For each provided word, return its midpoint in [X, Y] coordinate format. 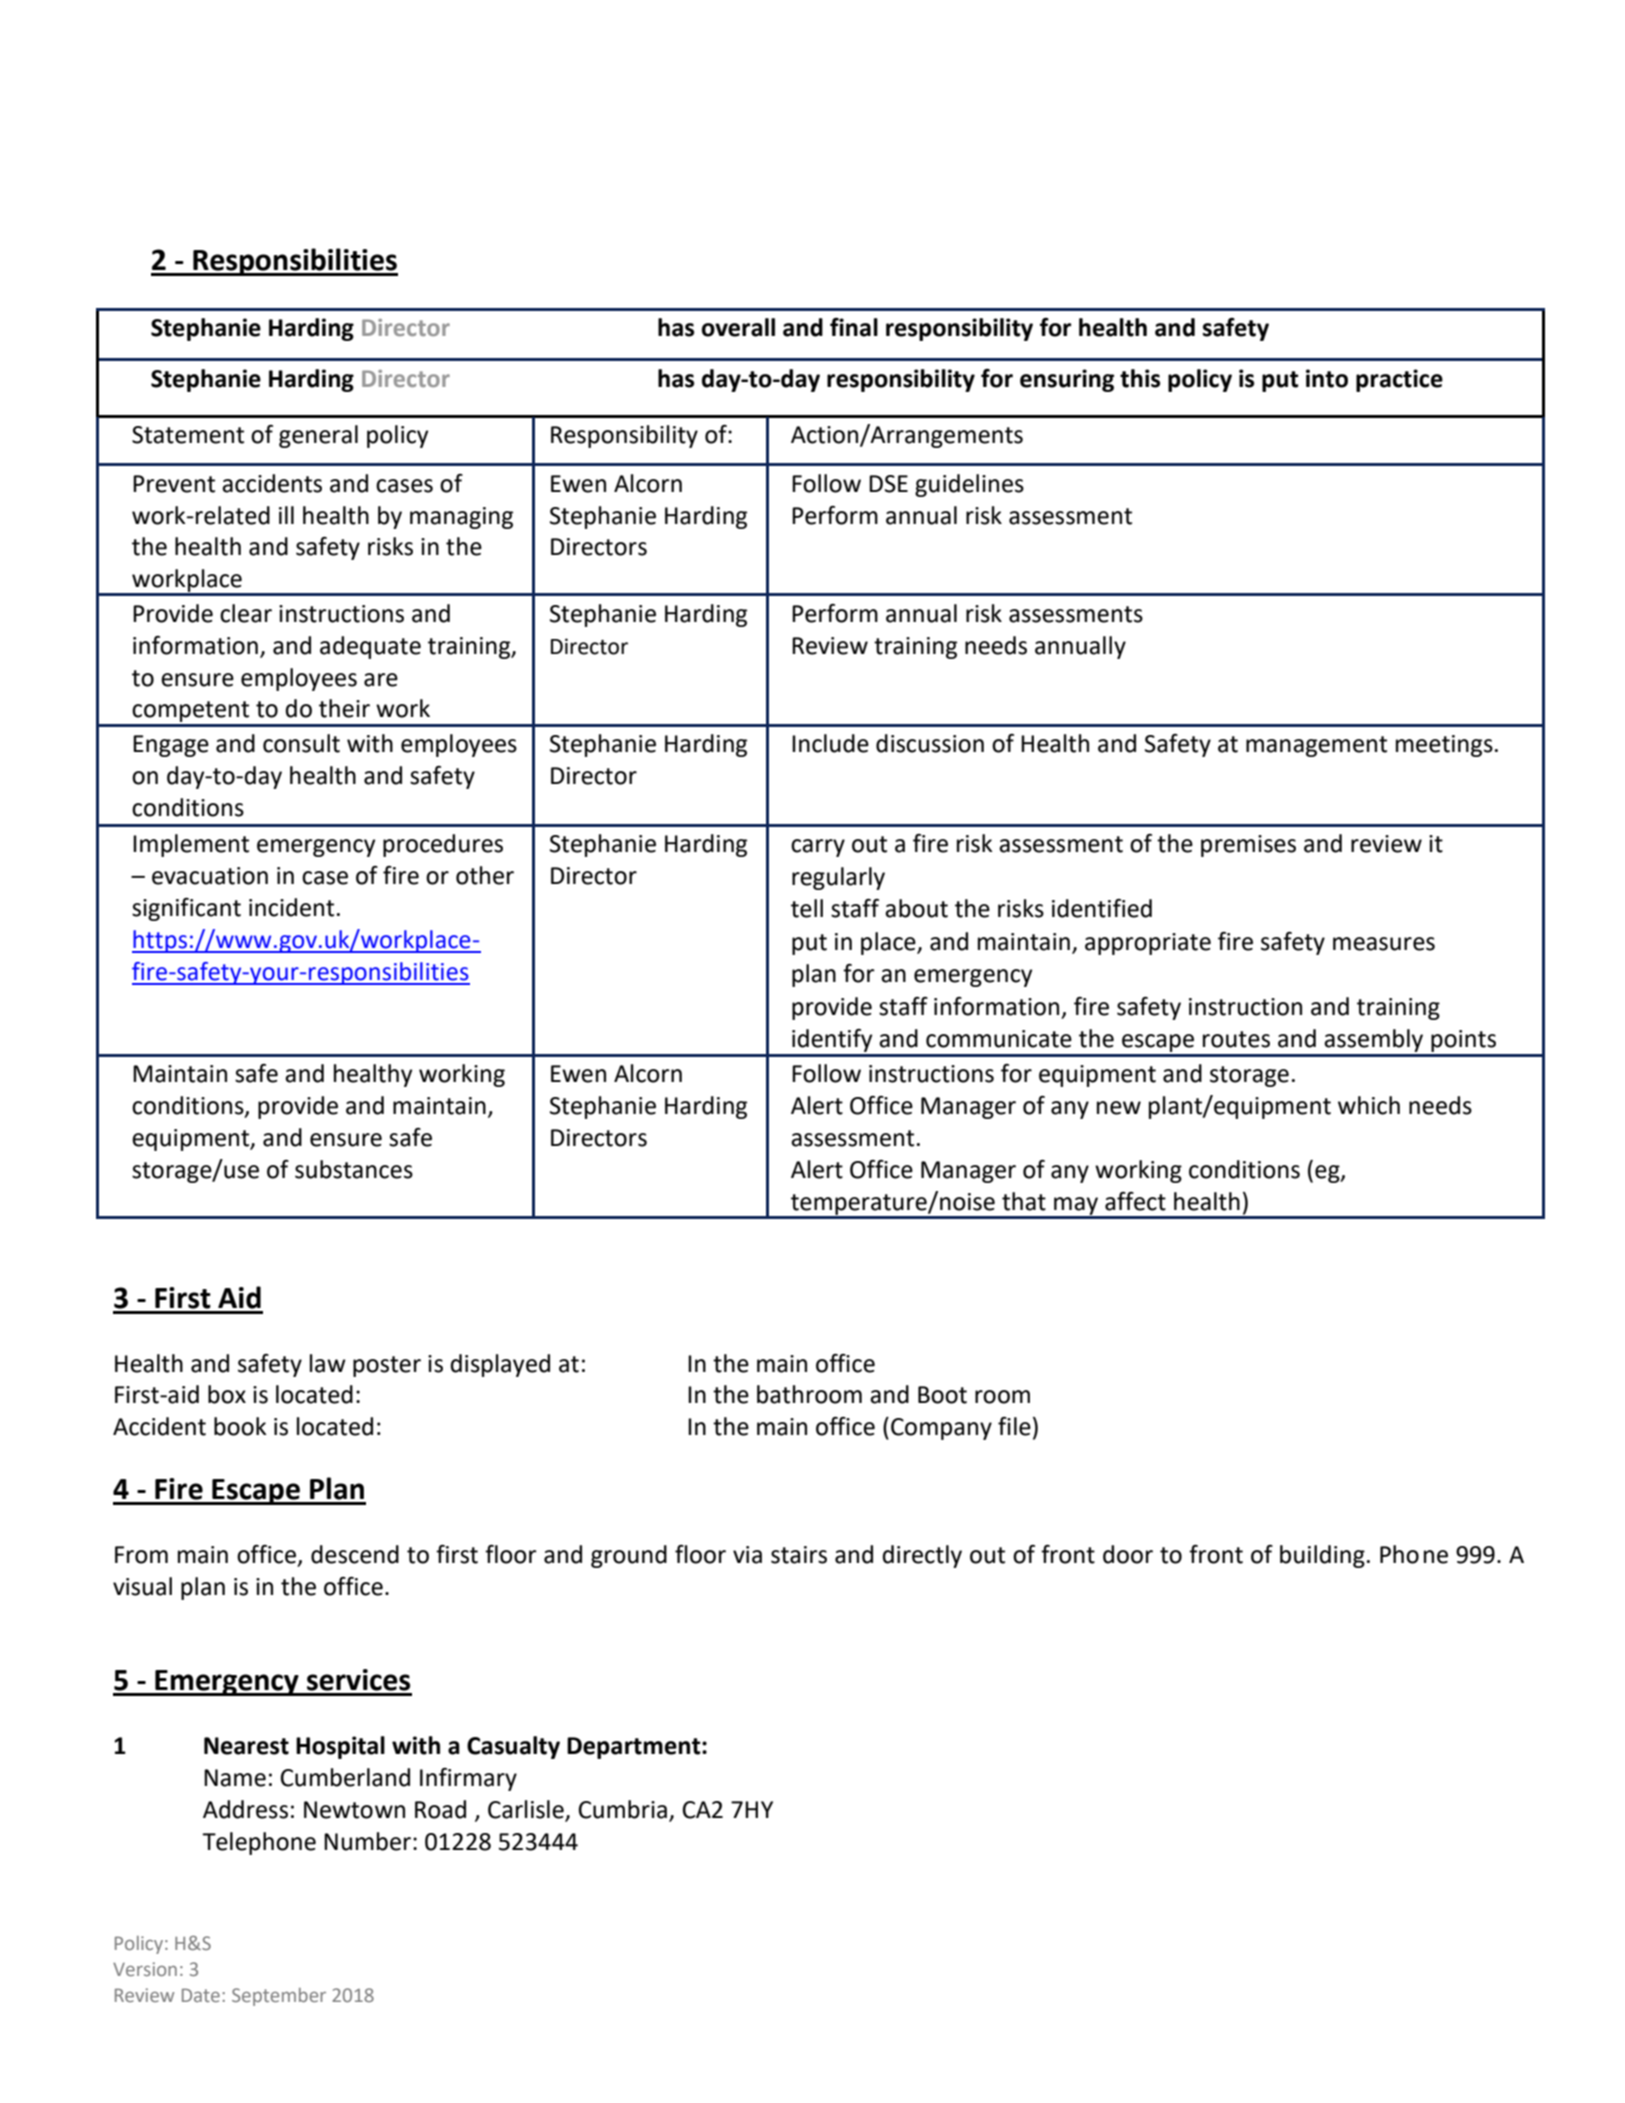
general [318, 436]
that [1024, 1201]
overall [738, 327]
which [1369, 1105]
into [1327, 378]
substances [354, 1169]
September [279, 1997]
